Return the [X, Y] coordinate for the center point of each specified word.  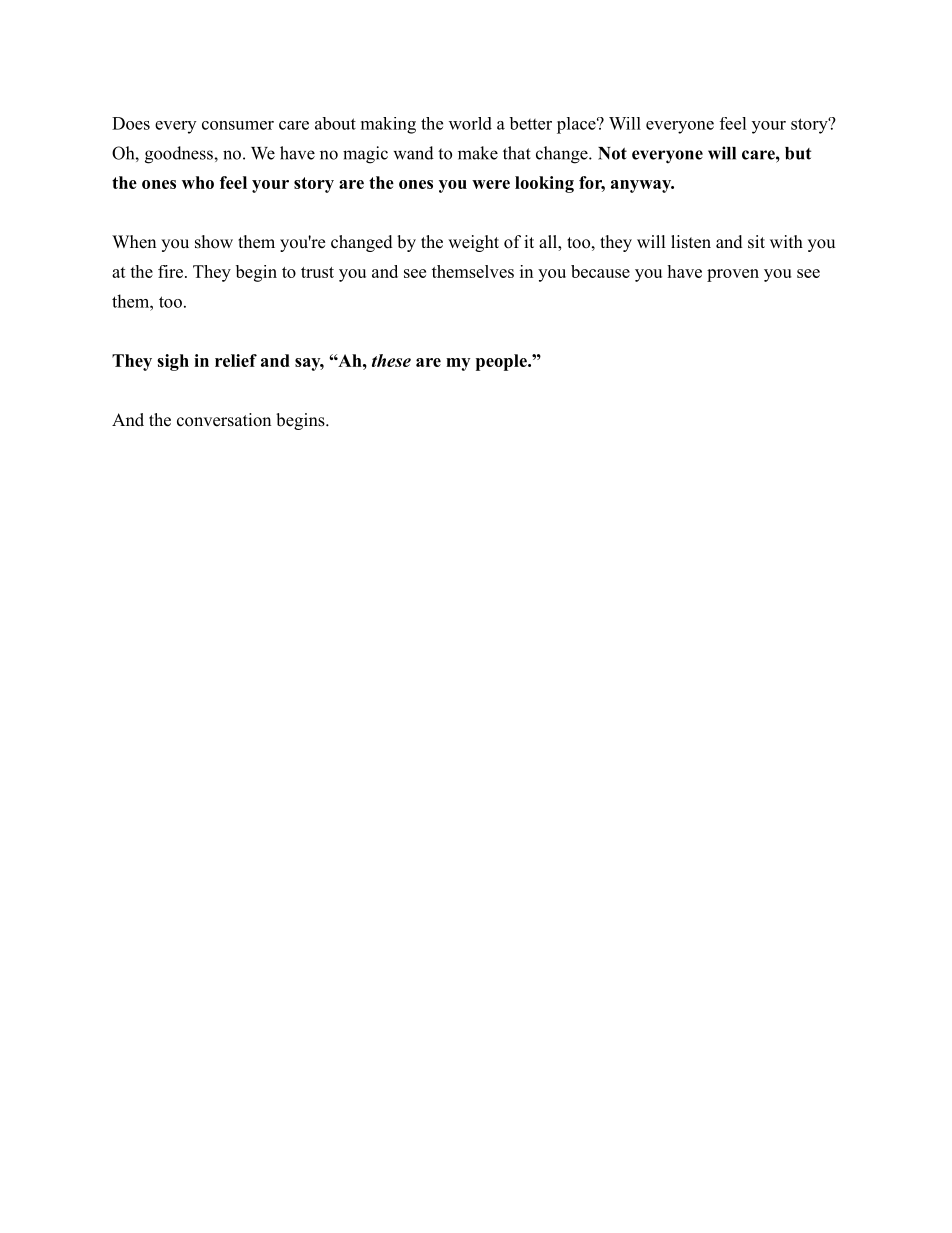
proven [733, 275]
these [391, 360]
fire [170, 271]
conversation [224, 420]
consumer [238, 125]
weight [473, 243]
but [798, 153]
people [502, 362]
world [470, 123]
